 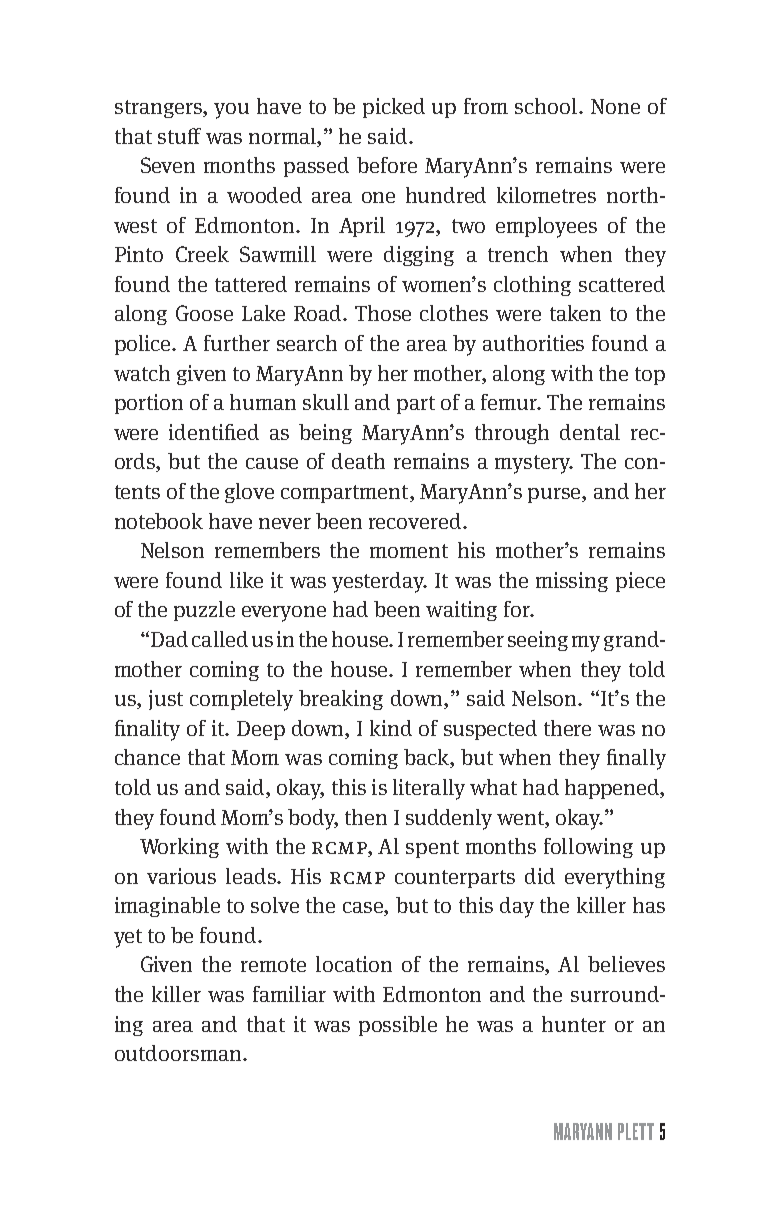 I want to click on missing, so click(x=572, y=582).
